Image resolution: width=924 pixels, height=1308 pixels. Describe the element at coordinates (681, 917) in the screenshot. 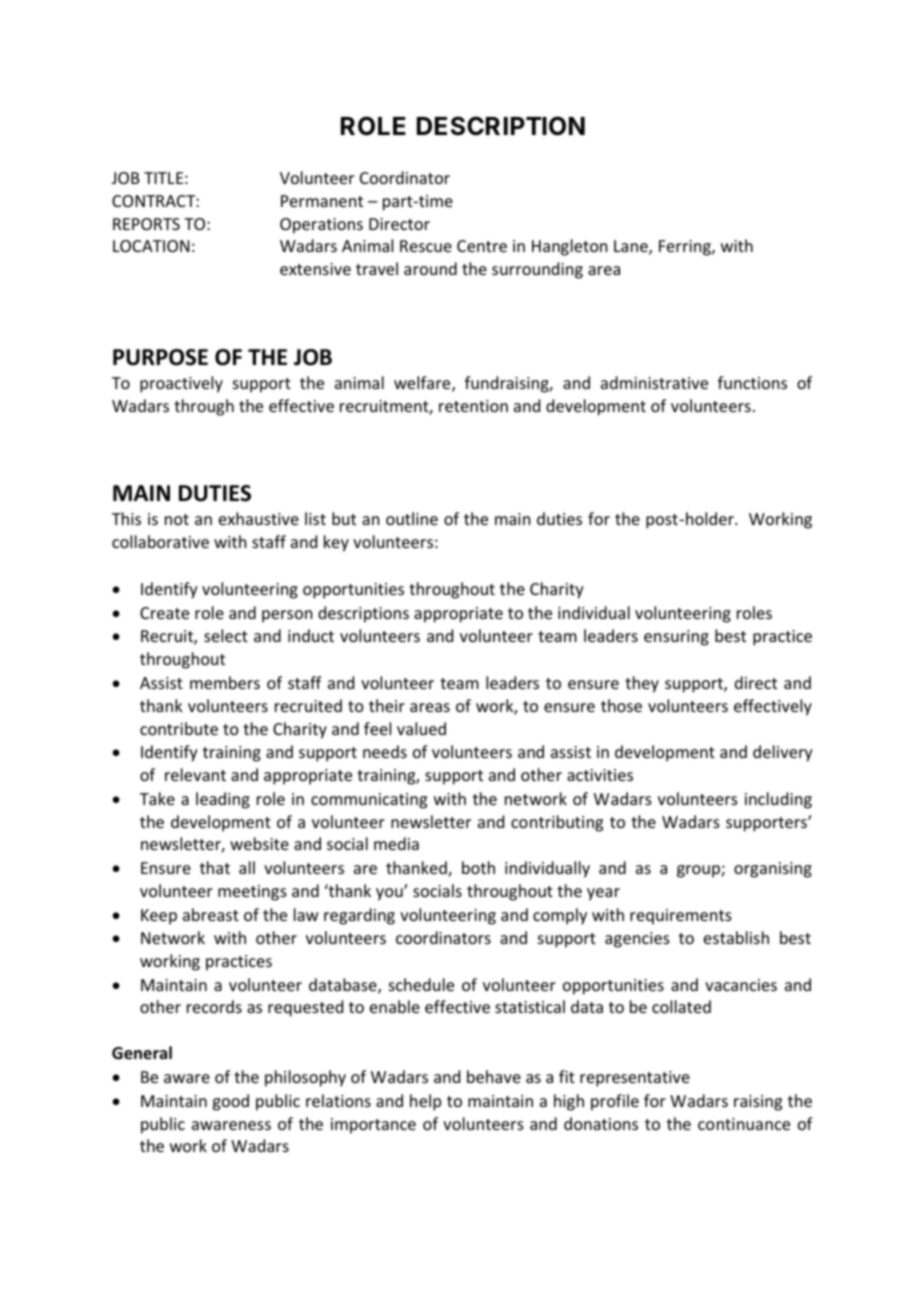

I see `requirements` at that location.
